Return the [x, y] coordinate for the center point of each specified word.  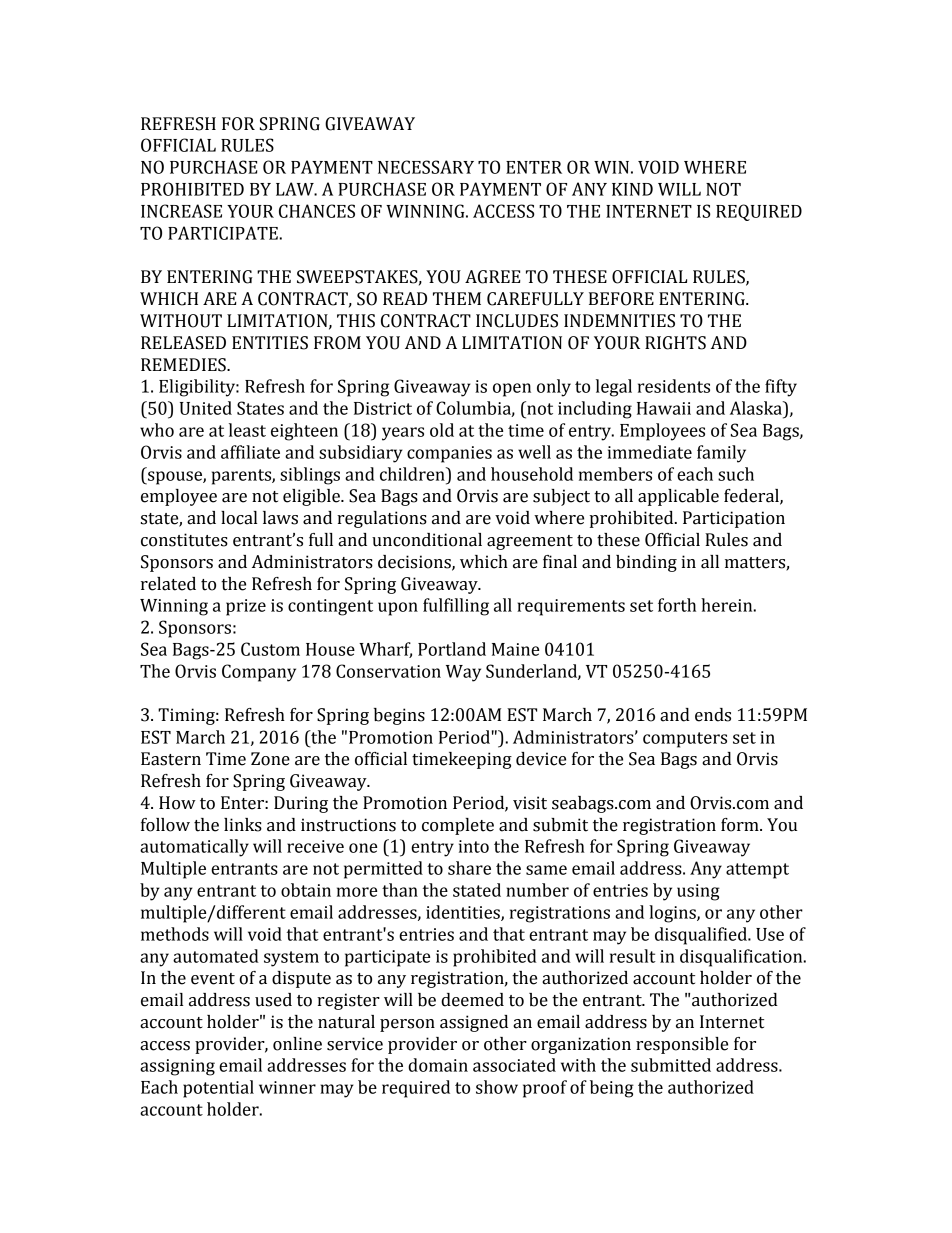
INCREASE [181, 211]
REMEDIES [184, 365]
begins [399, 716]
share [469, 868]
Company [259, 673]
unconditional [427, 540]
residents [674, 386]
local [239, 518]
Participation [734, 519]
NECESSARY [426, 167]
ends [713, 715]
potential [218, 1089]
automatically [194, 848]
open [512, 390]
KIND [632, 189]
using [698, 892]
